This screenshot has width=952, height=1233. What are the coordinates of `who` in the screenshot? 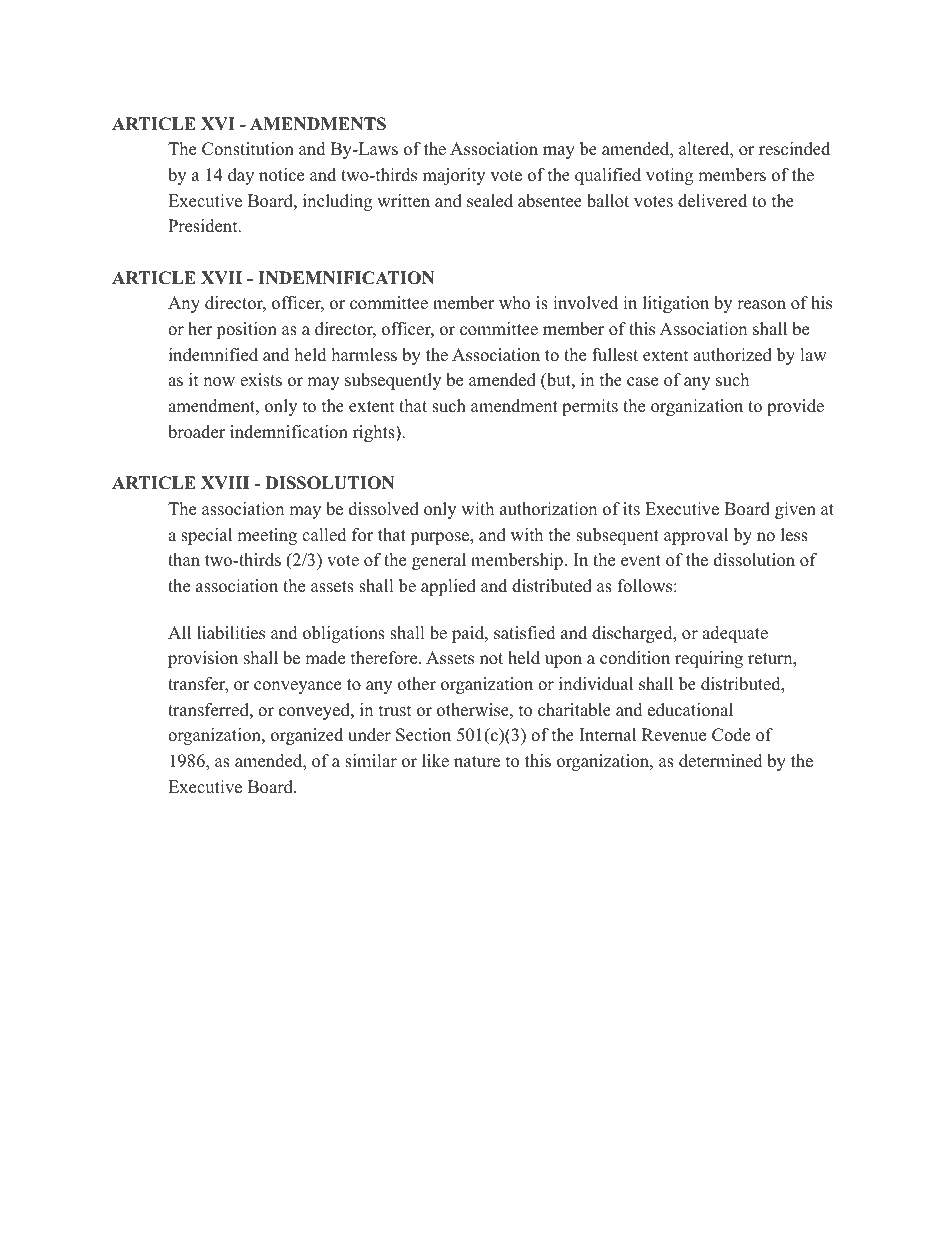 It's located at (514, 303).
